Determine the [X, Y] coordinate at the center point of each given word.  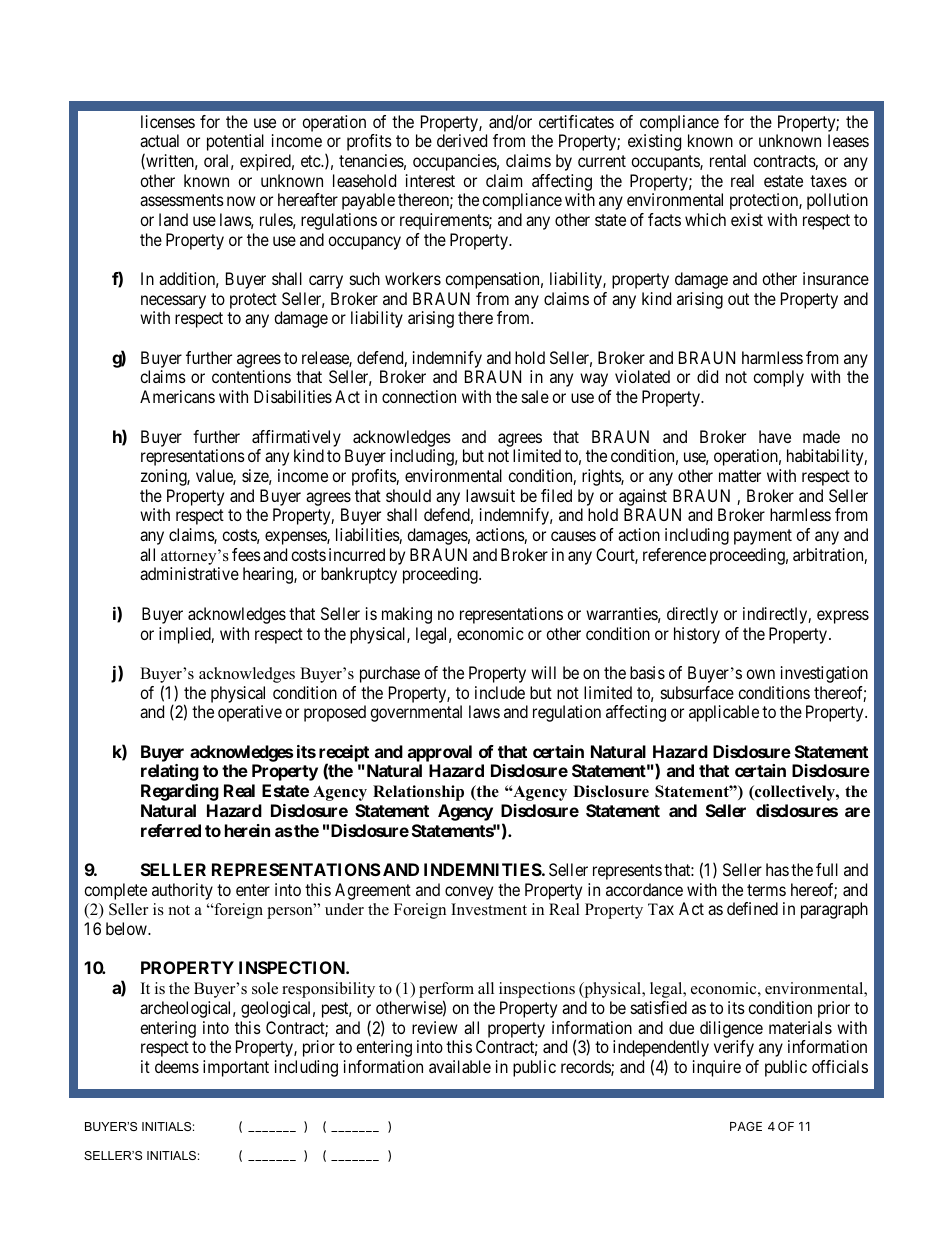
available [460, 1066]
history [697, 635]
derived [462, 140]
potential [235, 142]
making [407, 615]
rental [728, 160]
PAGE [746, 1126]
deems [177, 1066]
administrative [189, 573]
